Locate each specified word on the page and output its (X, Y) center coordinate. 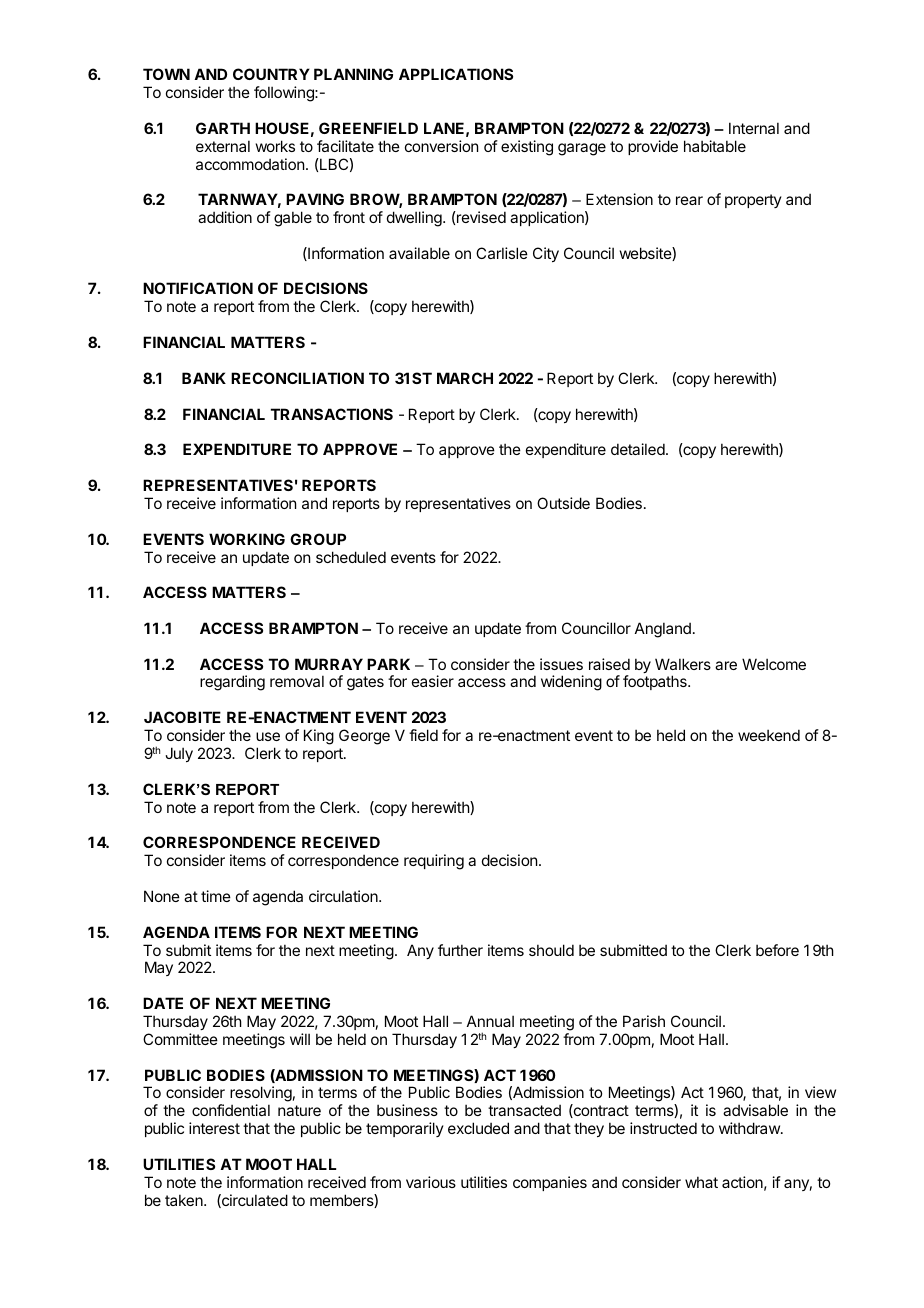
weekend (769, 735)
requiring (434, 862)
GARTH (223, 128)
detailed (638, 449)
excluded (478, 1128)
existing (527, 148)
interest (214, 1128)
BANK (204, 378)
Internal (754, 128)
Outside (563, 503)
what (701, 1182)
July (179, 754)
